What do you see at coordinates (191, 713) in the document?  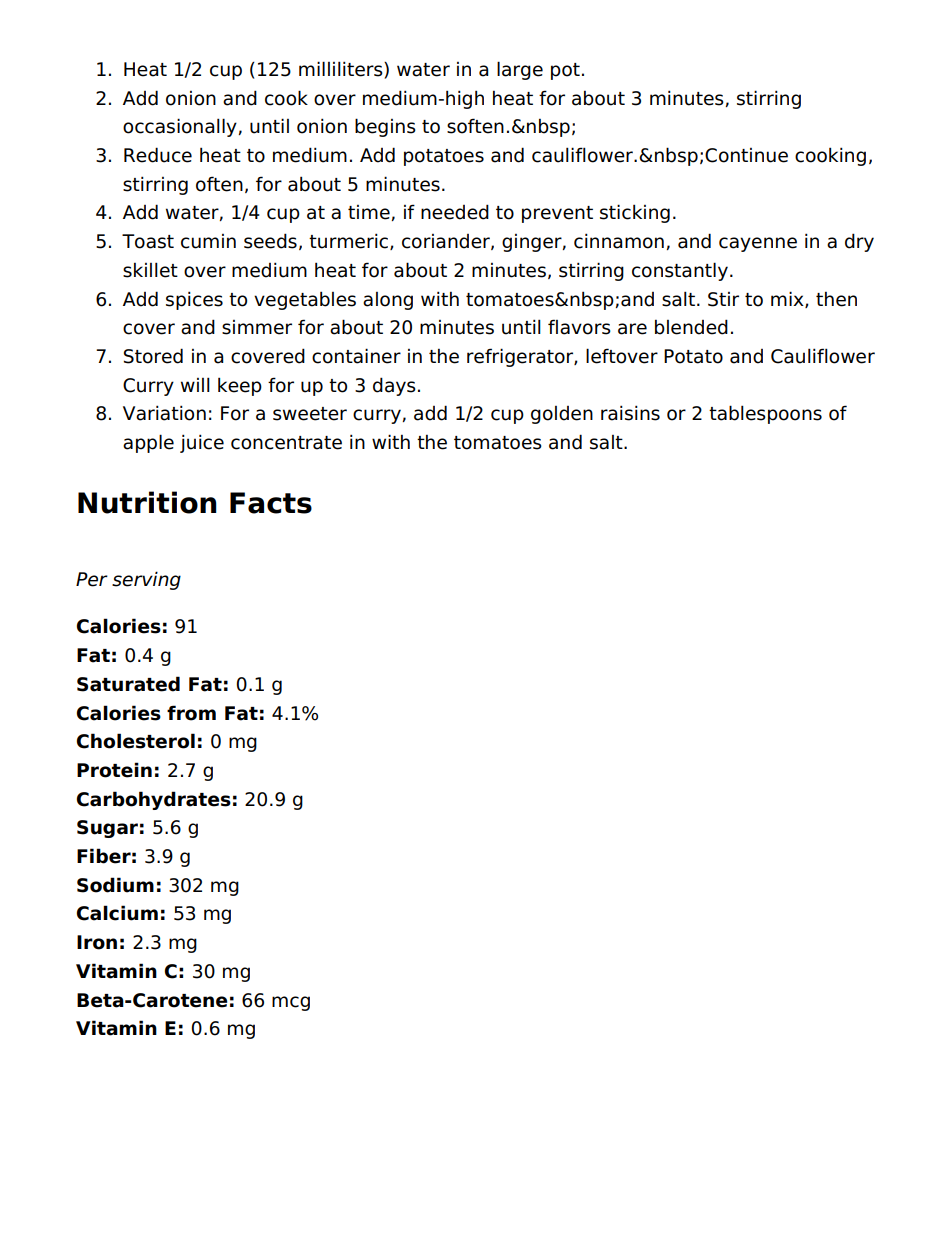 I see `from` at bounding box center [191, 713].
